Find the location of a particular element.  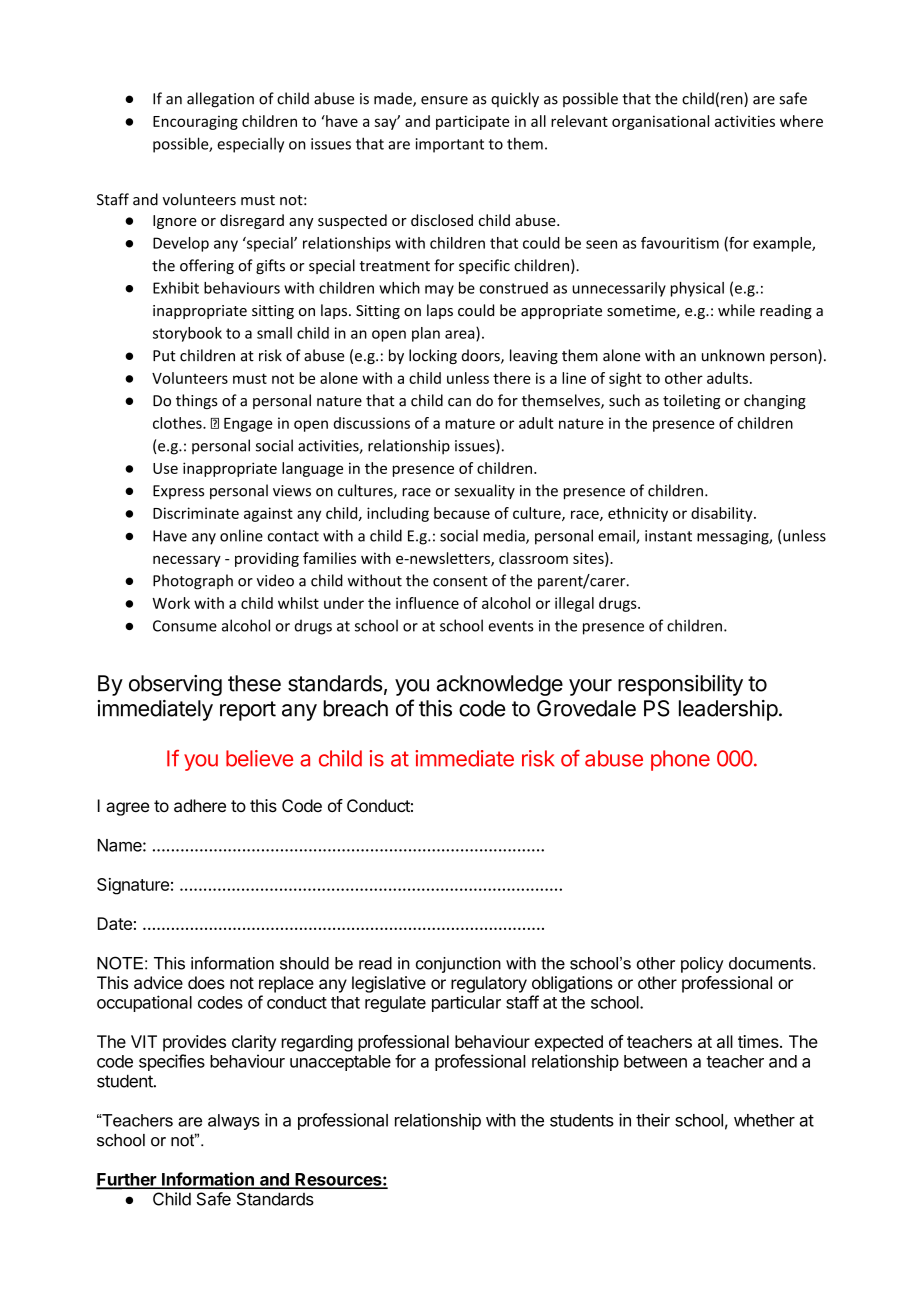

acknowledge is located at coordinates (500, 685).
